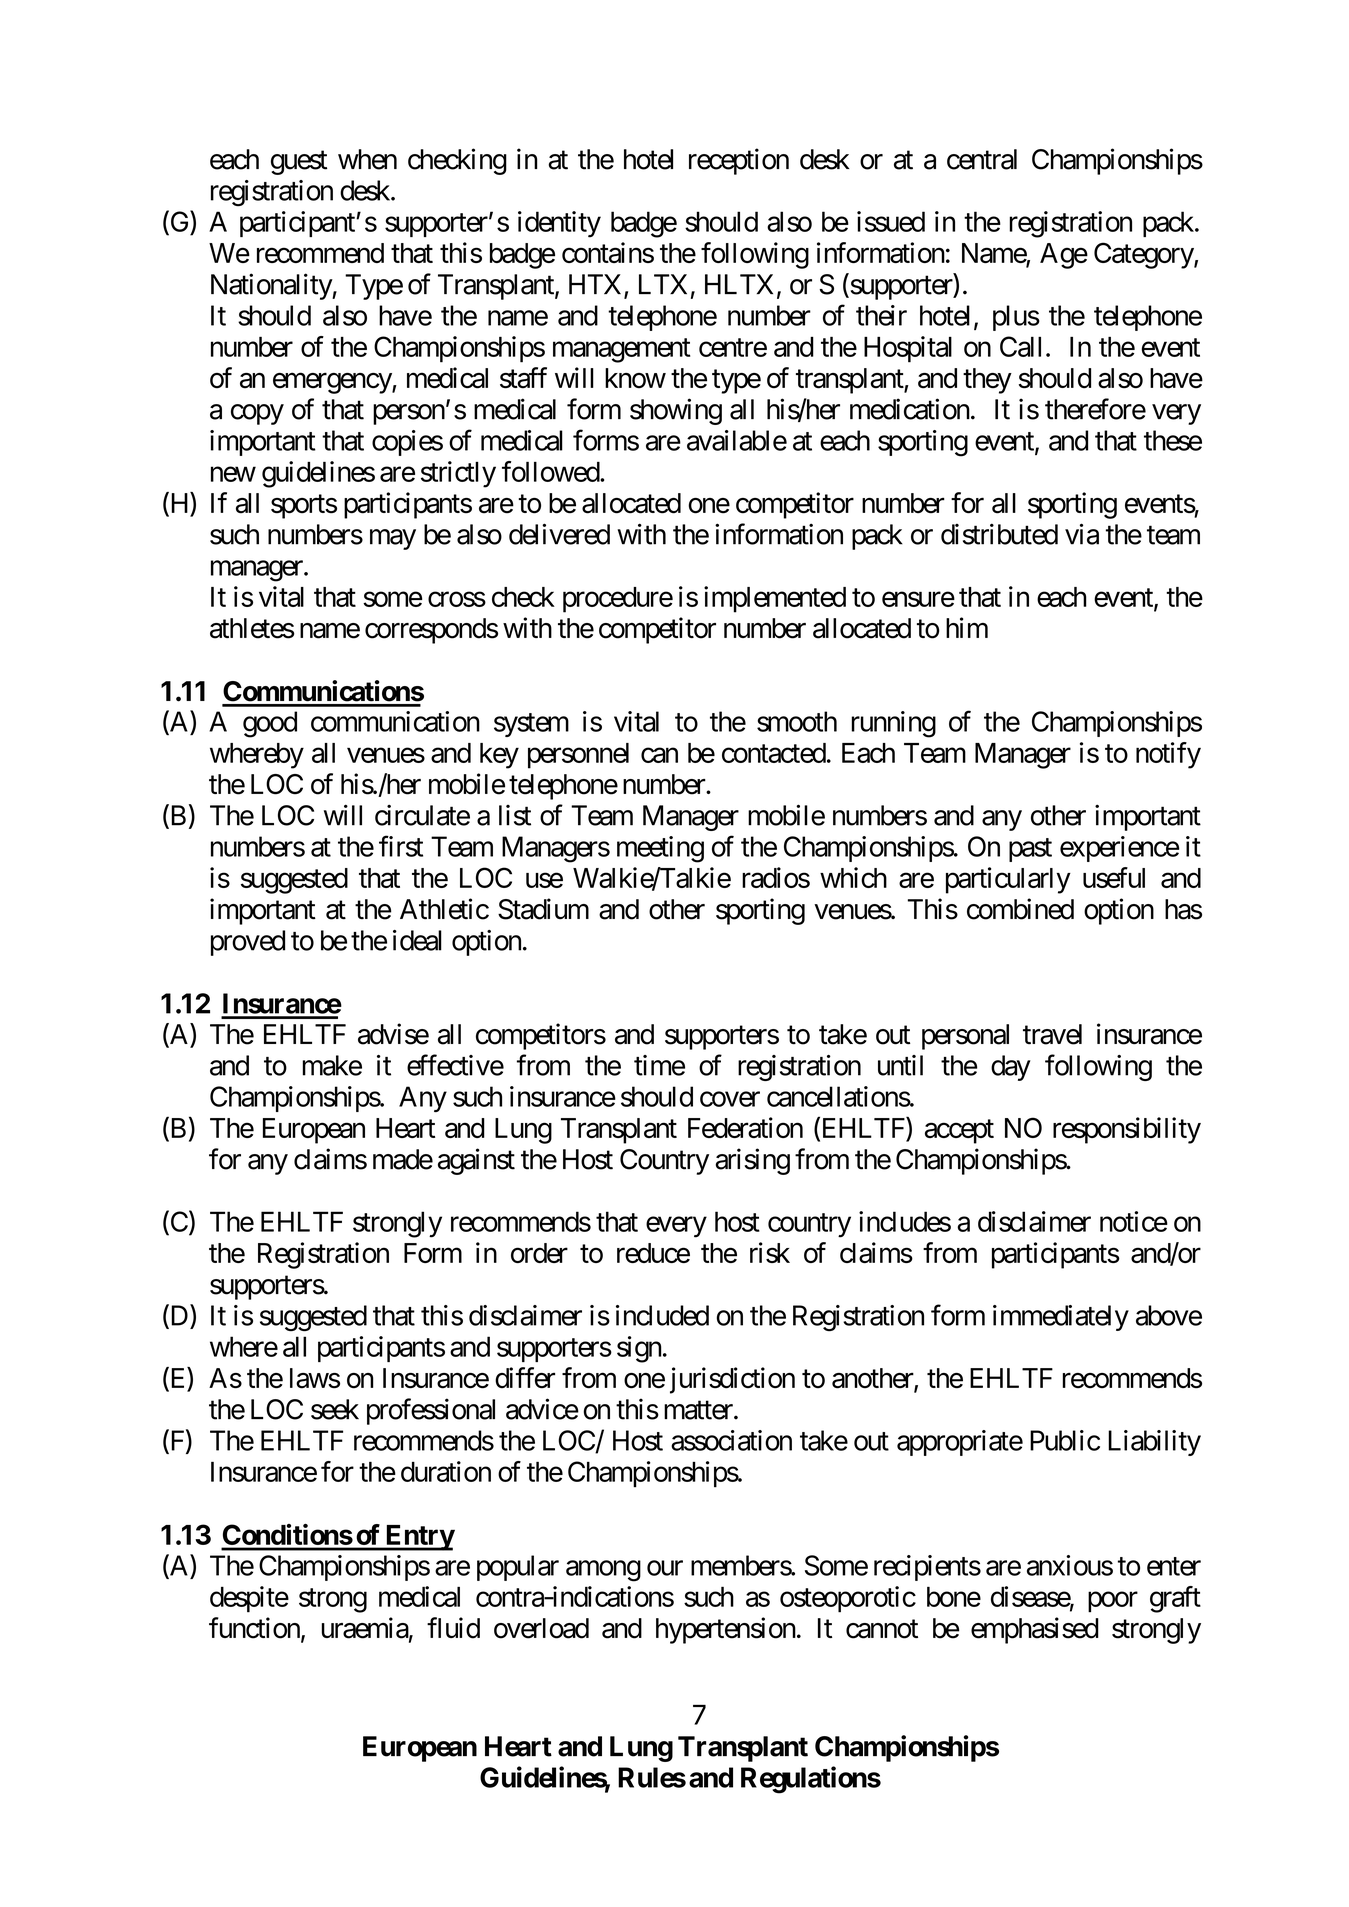 This screenshot has width=1349, height=1907. What do you see at coordinates (367, 159) in the screenshot?
I see `when` at bounding box center [367, 159].
